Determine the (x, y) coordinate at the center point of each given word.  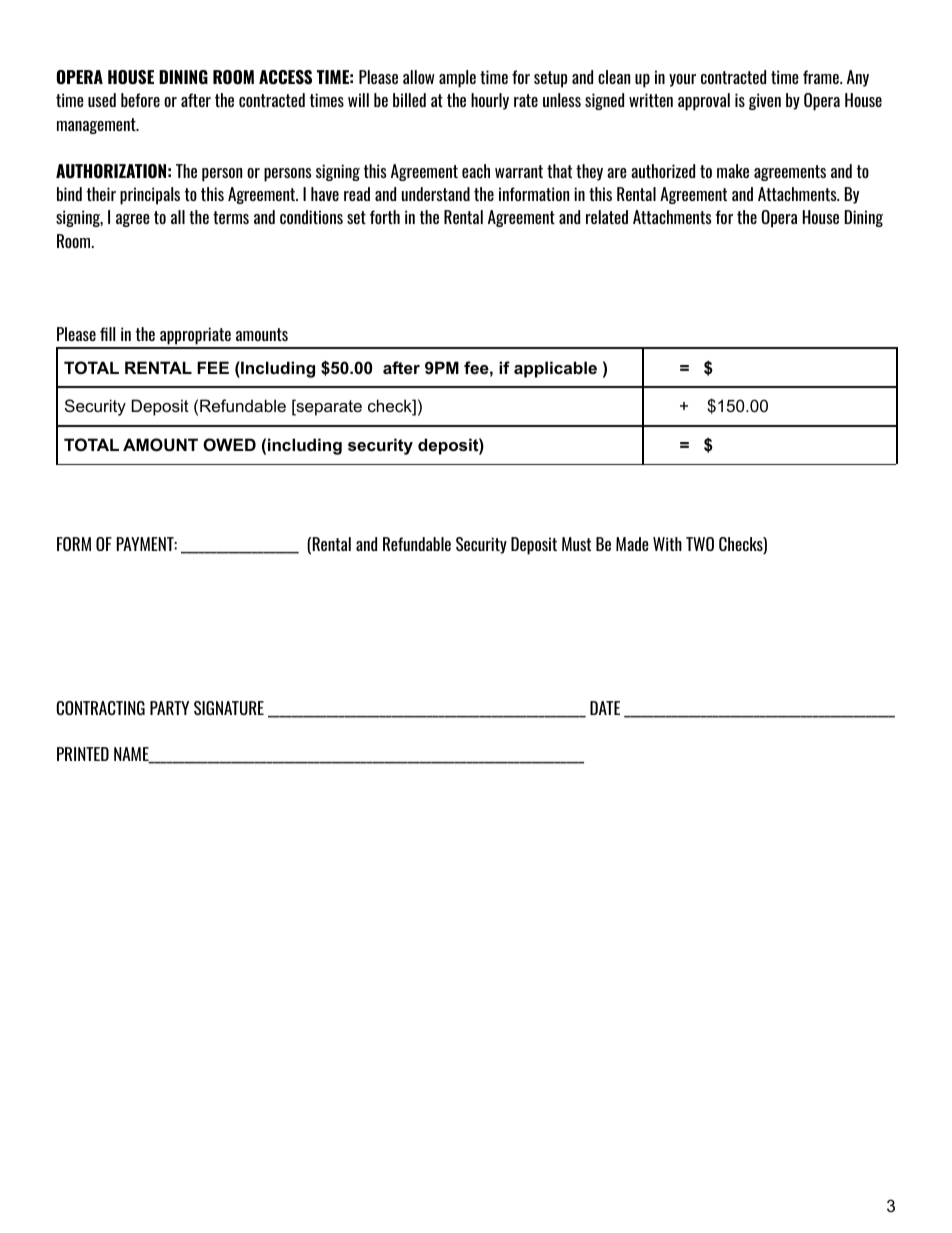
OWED (229, 444)
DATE (605, 708)
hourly (490, 101)
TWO (700, 544)
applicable (555, 369)
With (667, 544)
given (765, 101)
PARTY (169, 708)
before (140, 100)
